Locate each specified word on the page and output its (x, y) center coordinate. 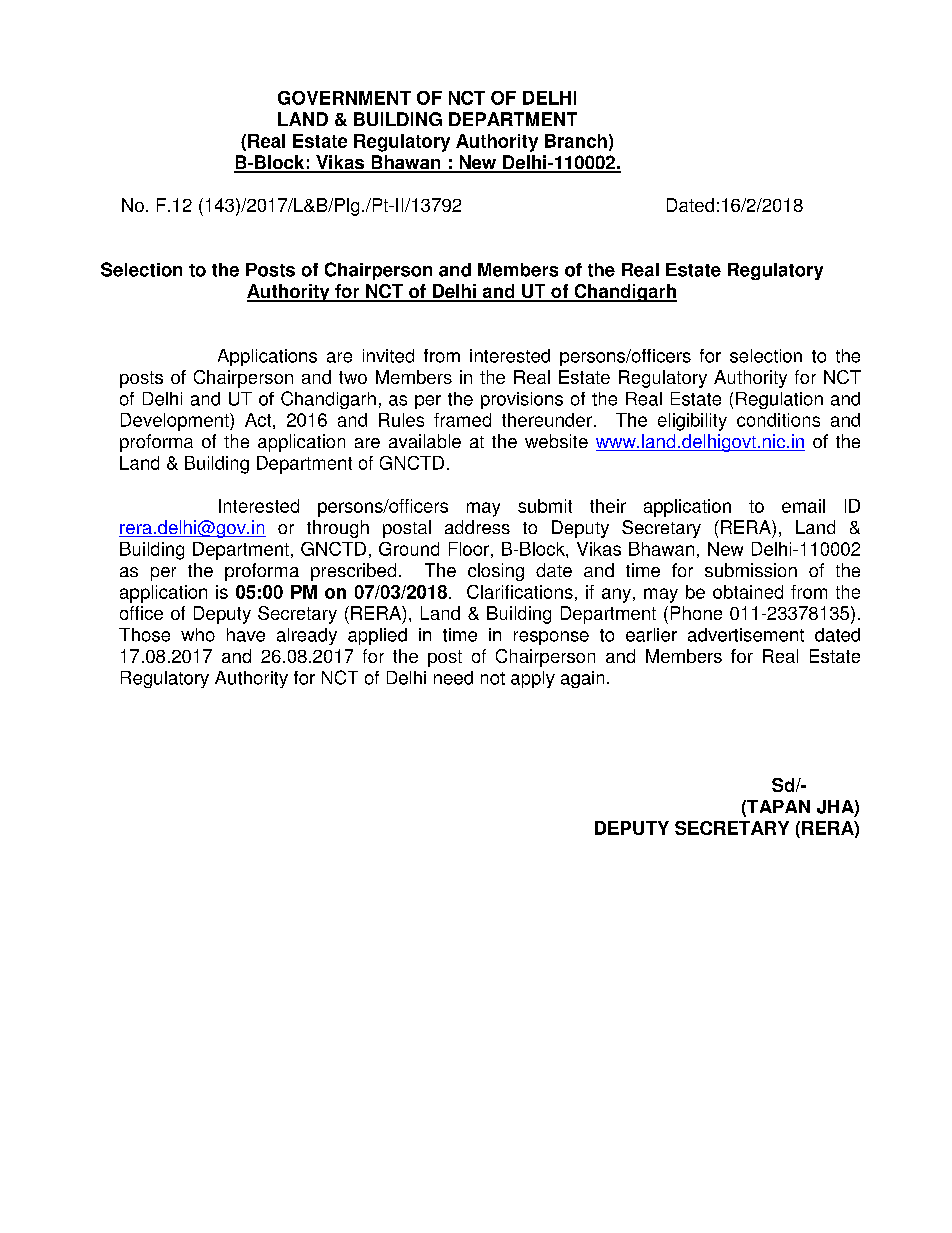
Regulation (779, 400)
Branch (576, 141)
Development (176, 422)
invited (388, 356)
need (453, 678)
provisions (522, 400)
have (246, 635)
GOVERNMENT (344, 98)
